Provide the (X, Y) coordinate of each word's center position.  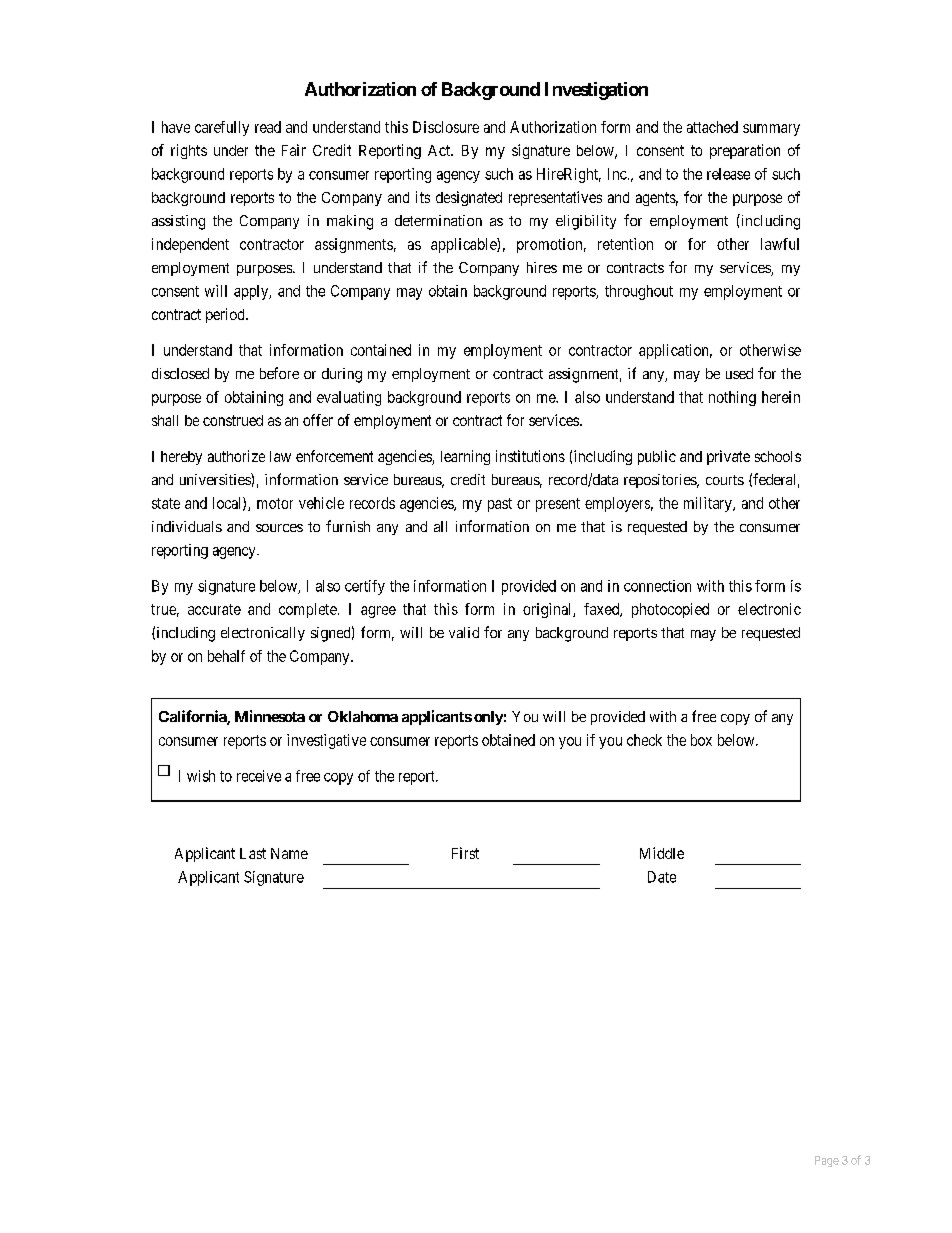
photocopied (670, 610)
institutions (530, 456)
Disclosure (446, 127)
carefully (222, 128)
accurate (214, 609)
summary (771, 130)
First (465, 853)
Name (289, 853)
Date (662, 877)
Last (253, 853)
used (739, 373)
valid (464, 632)
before (279, 373)
